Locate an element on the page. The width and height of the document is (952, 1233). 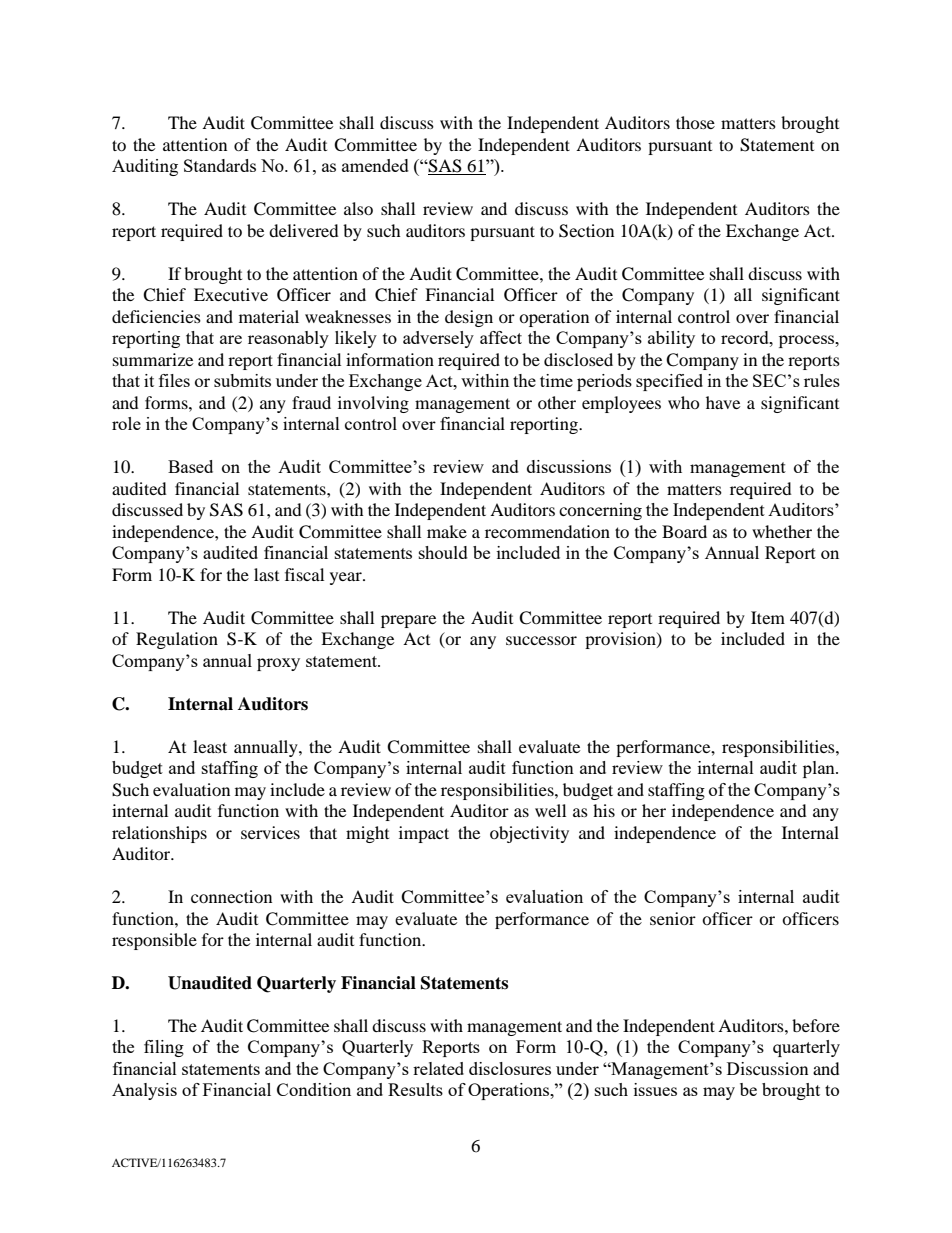
make is located at coordinates (447, 531).
